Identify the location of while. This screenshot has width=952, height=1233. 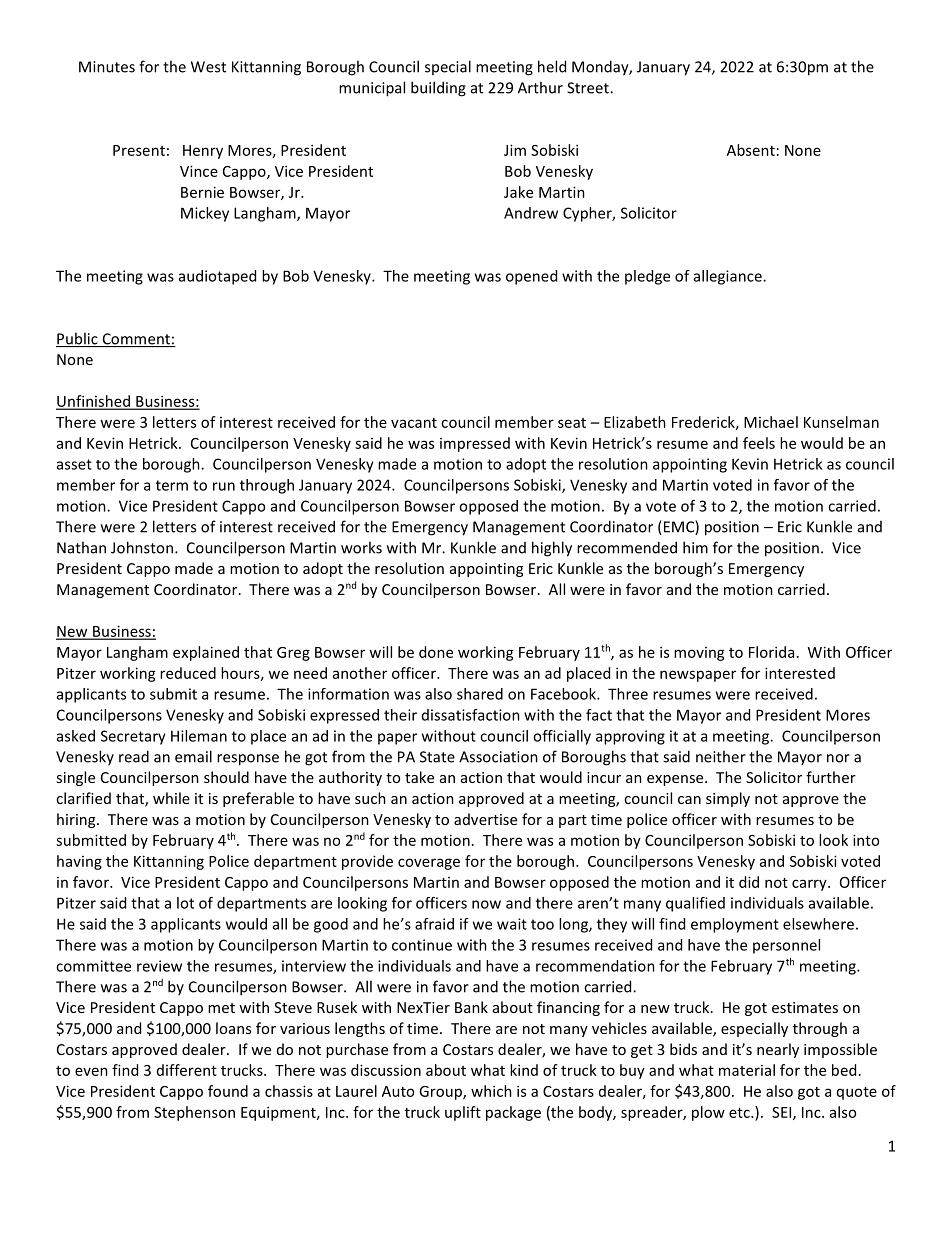
(171, 798).
